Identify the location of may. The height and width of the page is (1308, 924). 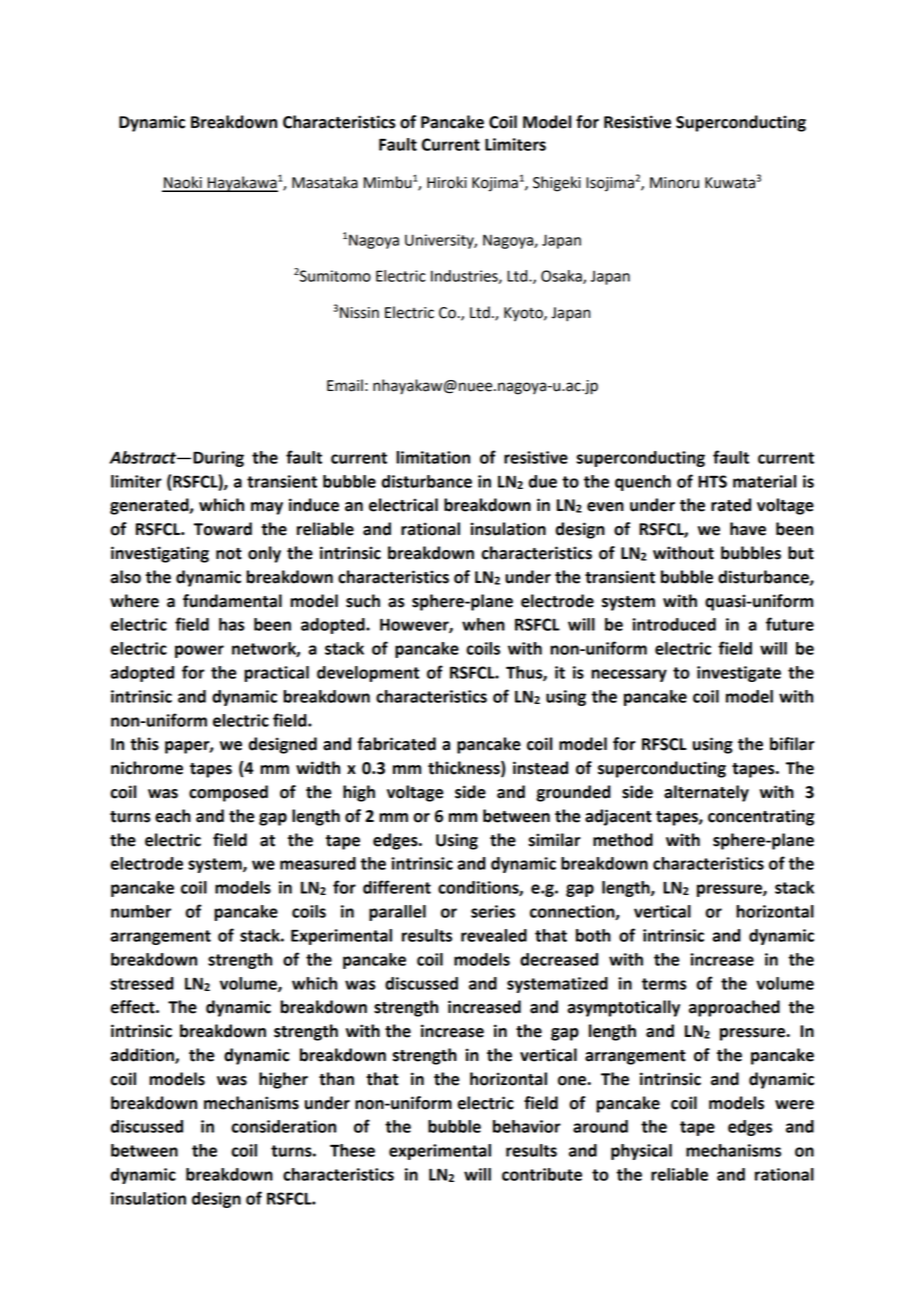
(267, 508).
